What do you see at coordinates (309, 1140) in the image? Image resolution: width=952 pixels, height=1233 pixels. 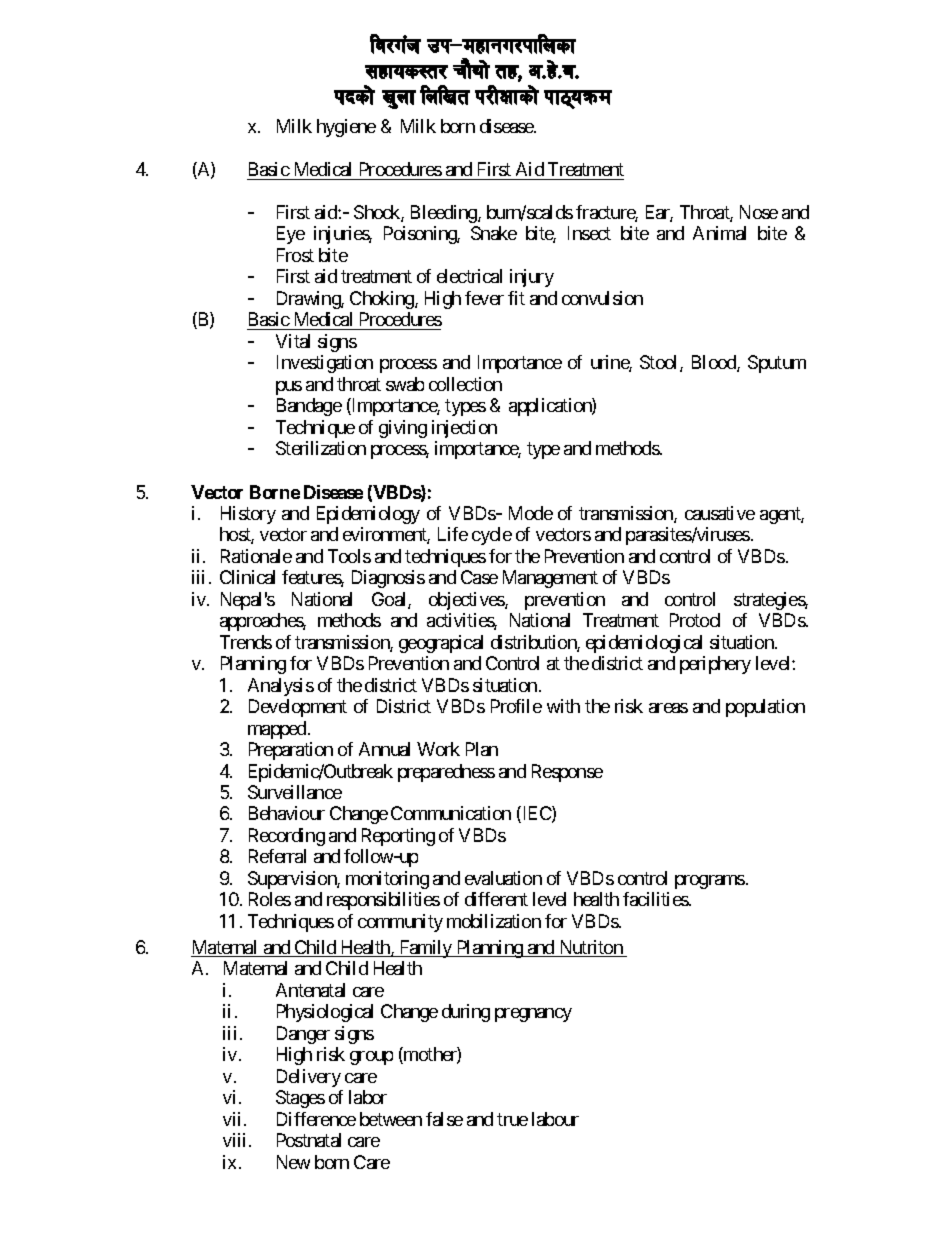 I see `Postnatal` at bounding box center [309, 1140].
